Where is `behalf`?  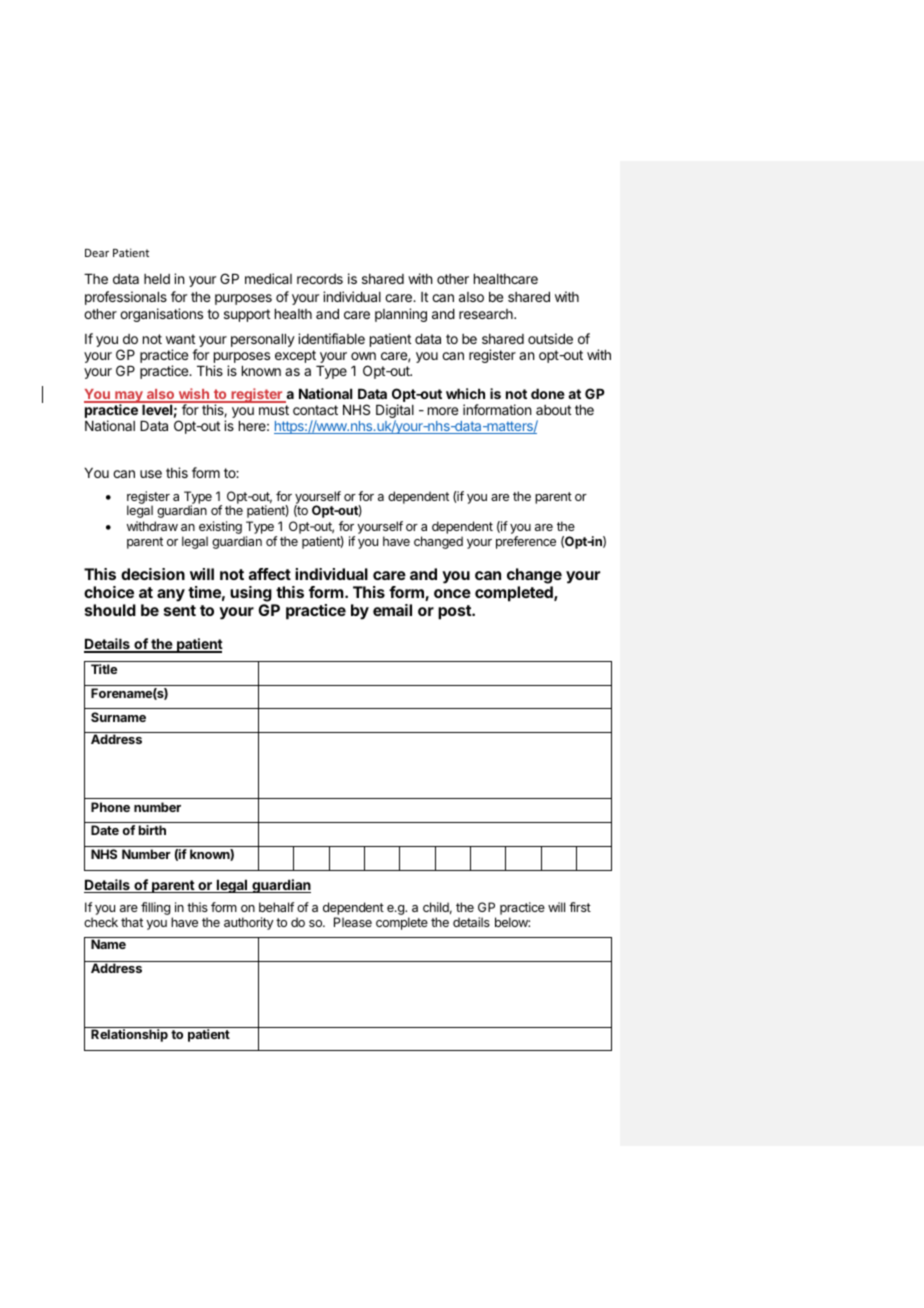 behalf is located at coordinates (276, 907).
